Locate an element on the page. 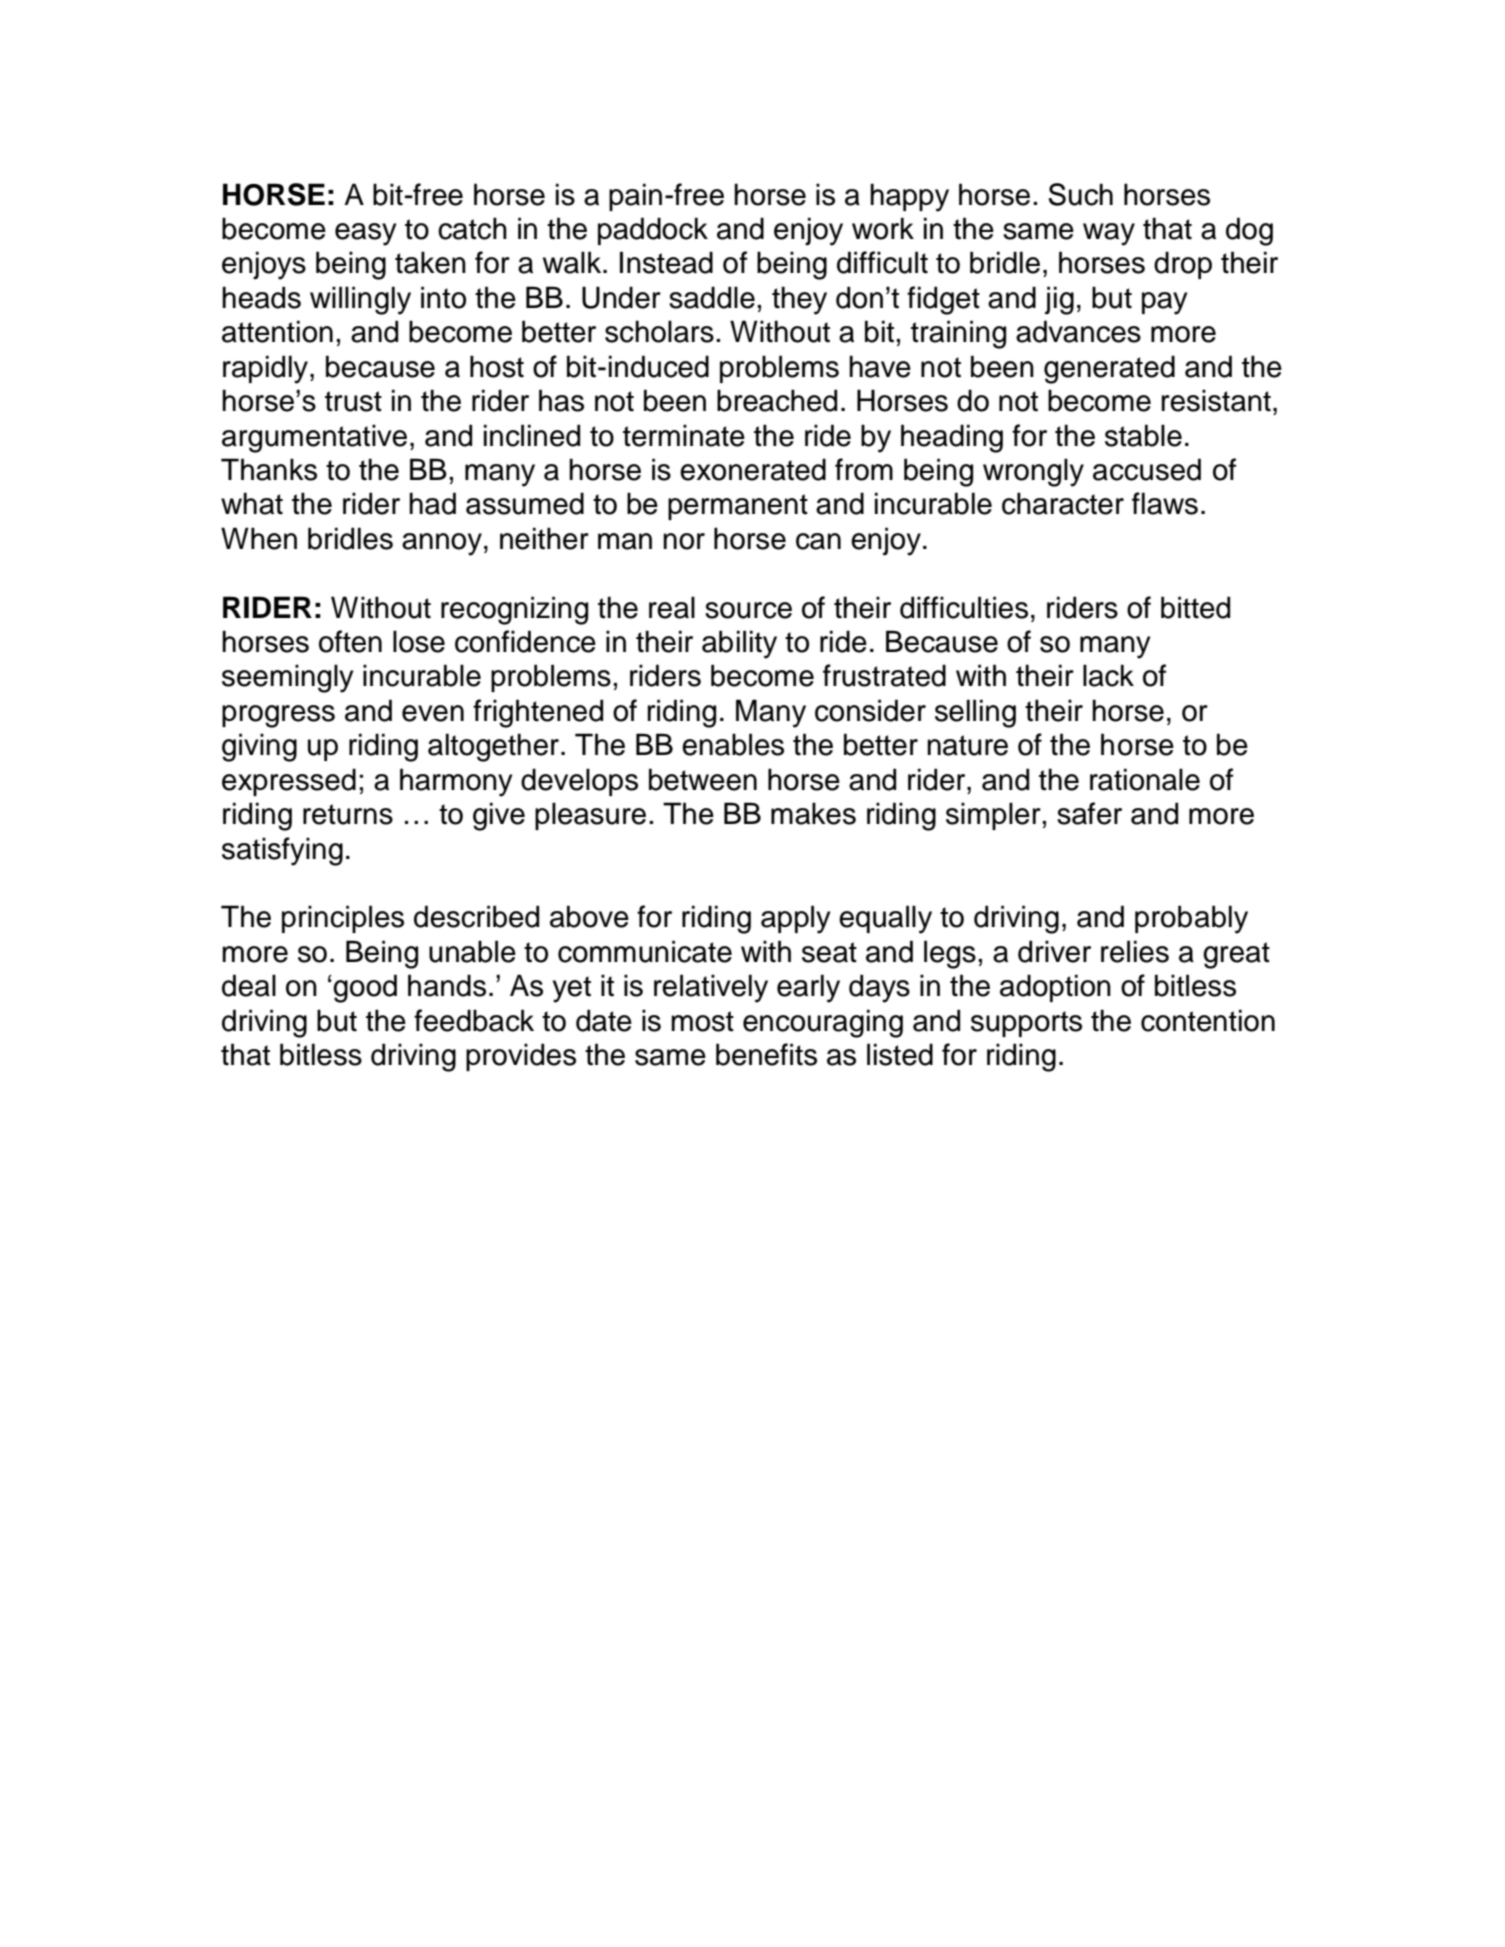  expressed is located at coordinates (289, 782).
